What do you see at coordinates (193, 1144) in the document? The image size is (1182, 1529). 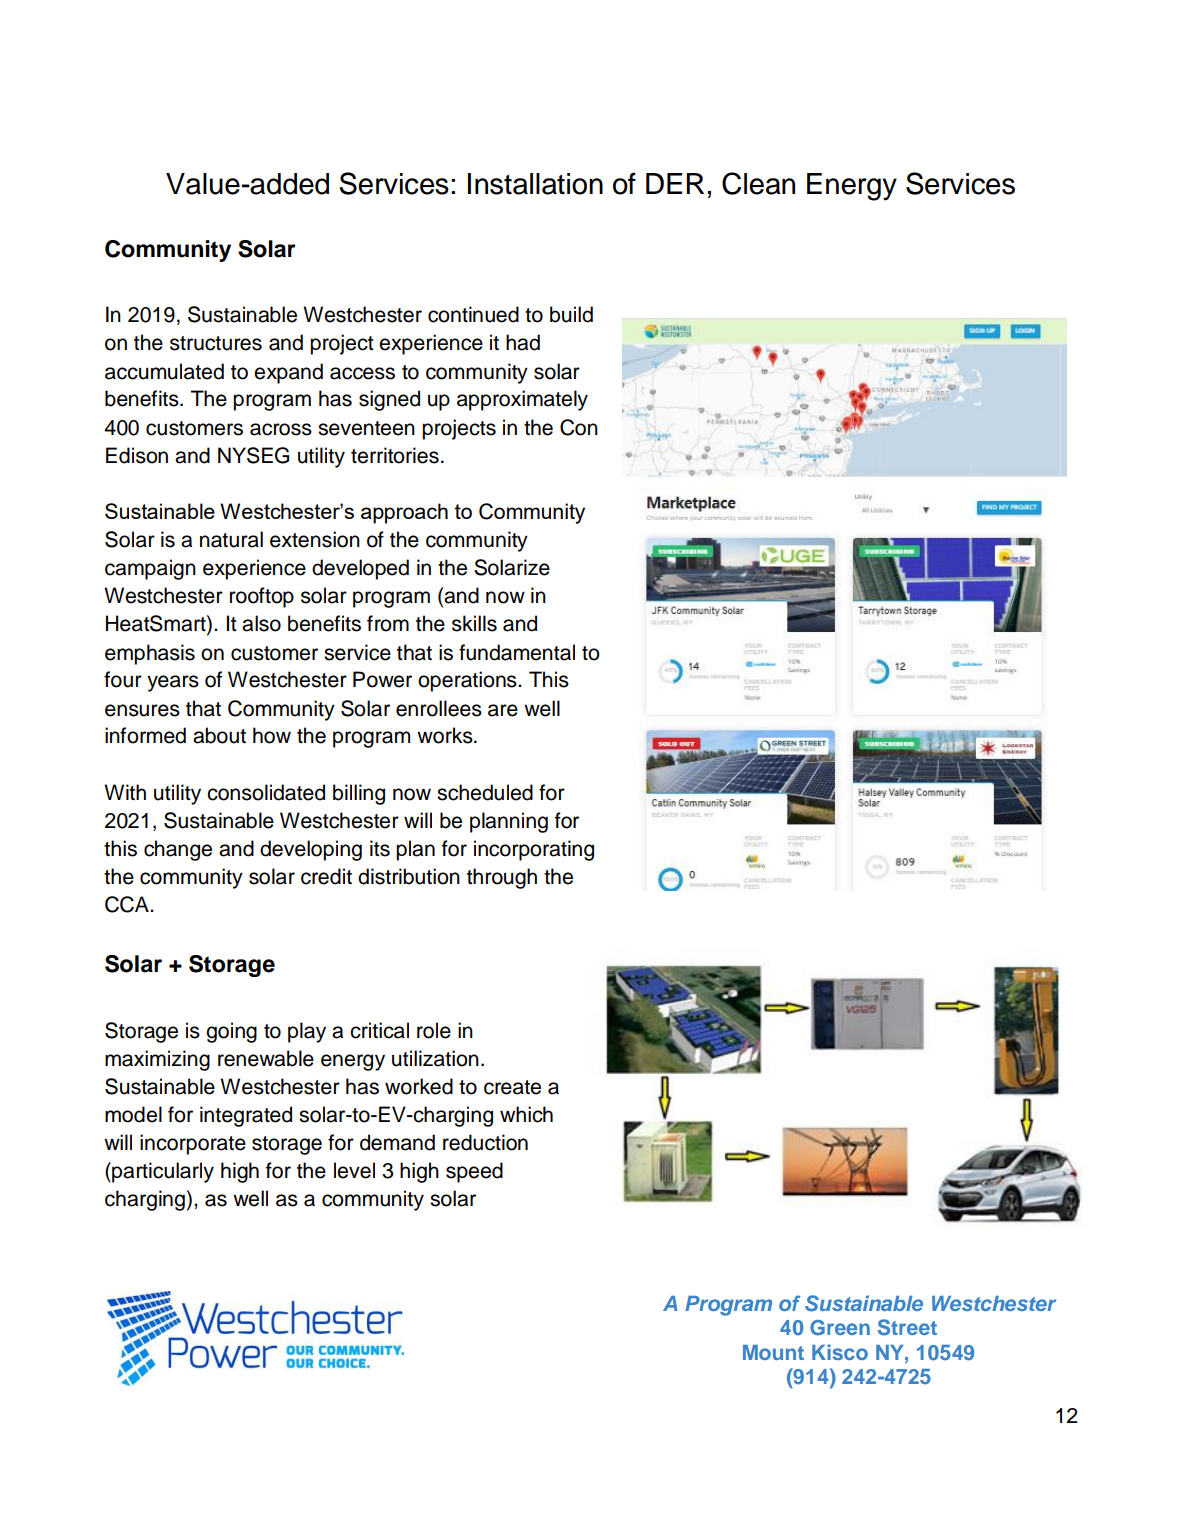 I see `incorporate` at bounding box center [193, 1144].
